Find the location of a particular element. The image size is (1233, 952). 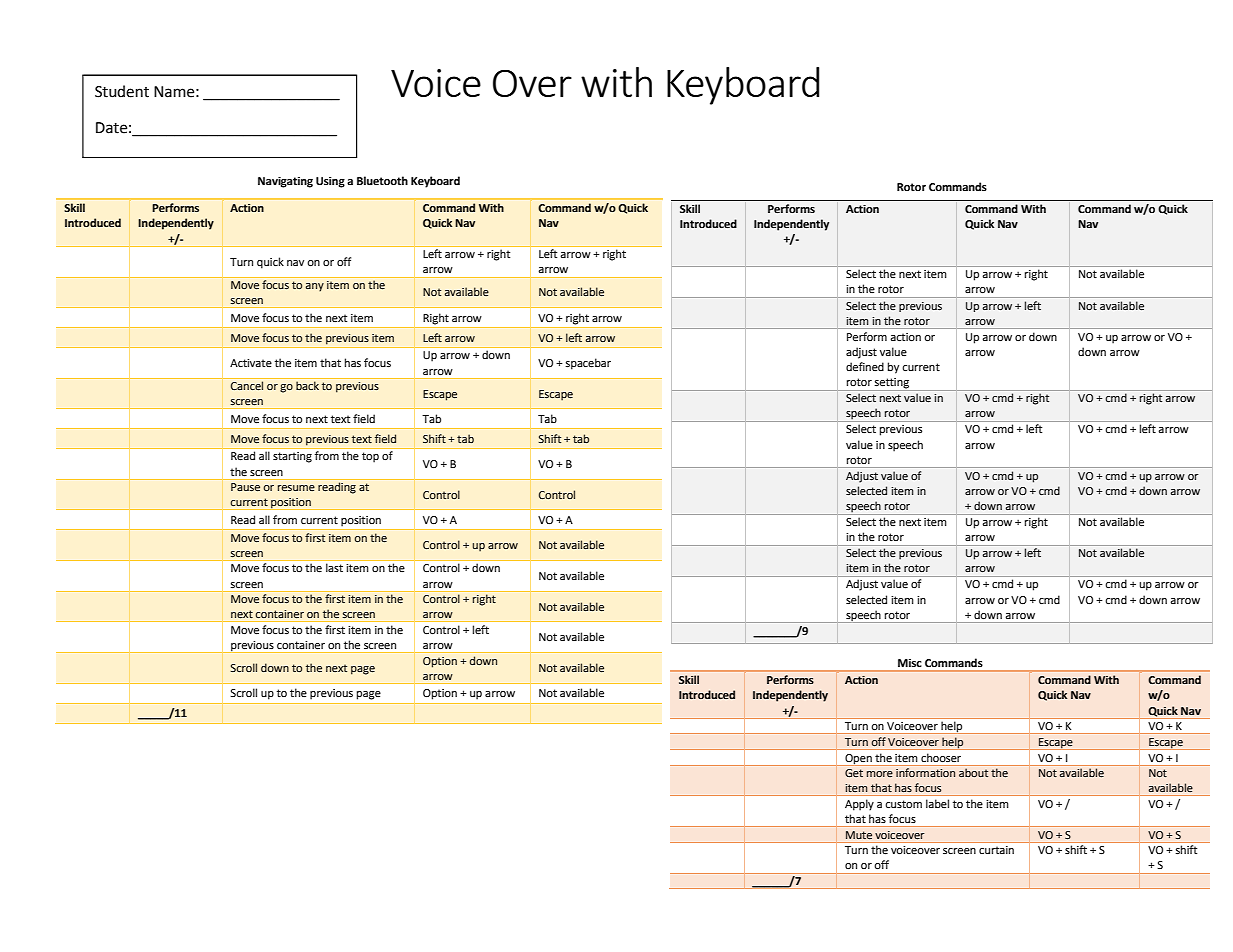

top is located at coordinates (370, 457).
